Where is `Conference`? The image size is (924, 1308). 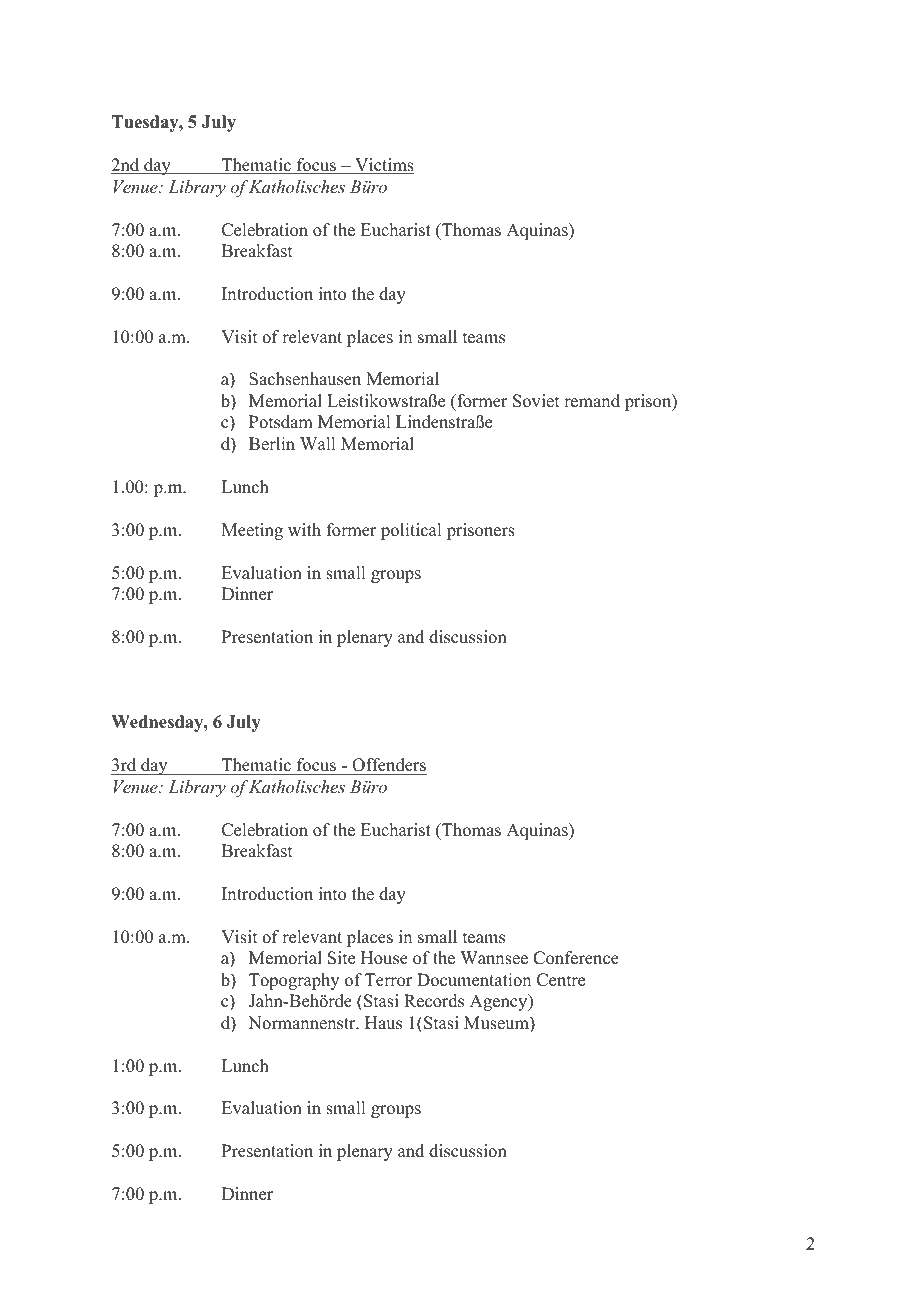
Conference is located at coordinates (576, 958).
